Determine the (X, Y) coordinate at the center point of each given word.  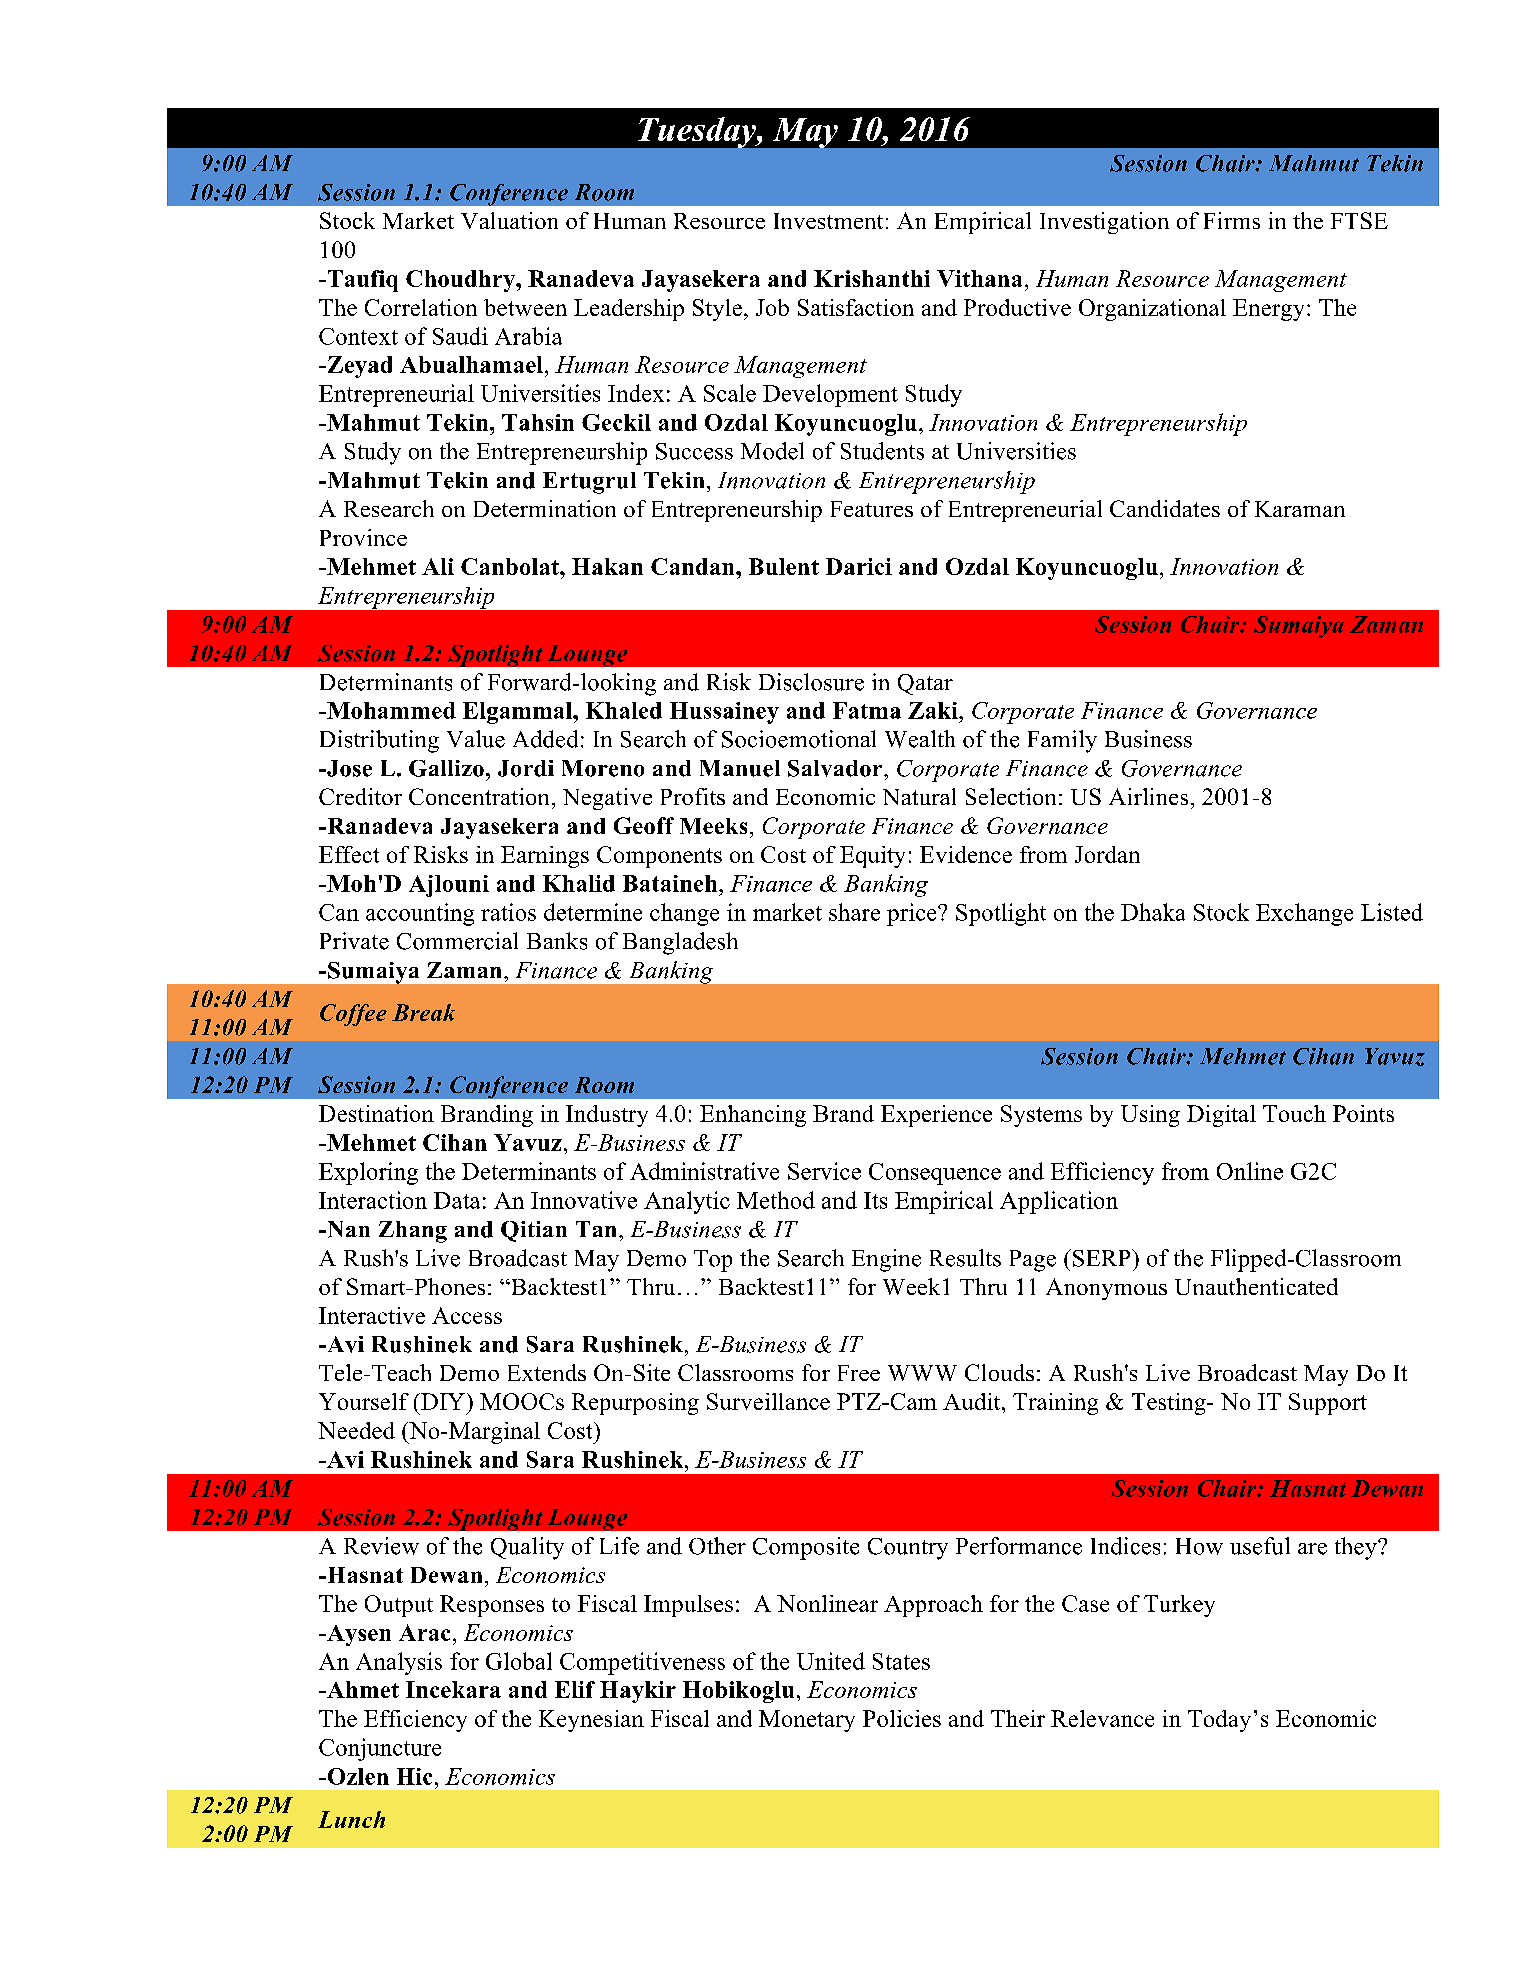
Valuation (509, 220)
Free (859, 1373)
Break (423, 1012)
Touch (1294, 1113)
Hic (414, 1776)
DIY (442, 1401)
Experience (936, 1116)
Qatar (925, 684)
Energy (1268, 310)
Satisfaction (856, 307)
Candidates (1165, 508)
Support (1328, 1404)
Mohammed (390, 710)
